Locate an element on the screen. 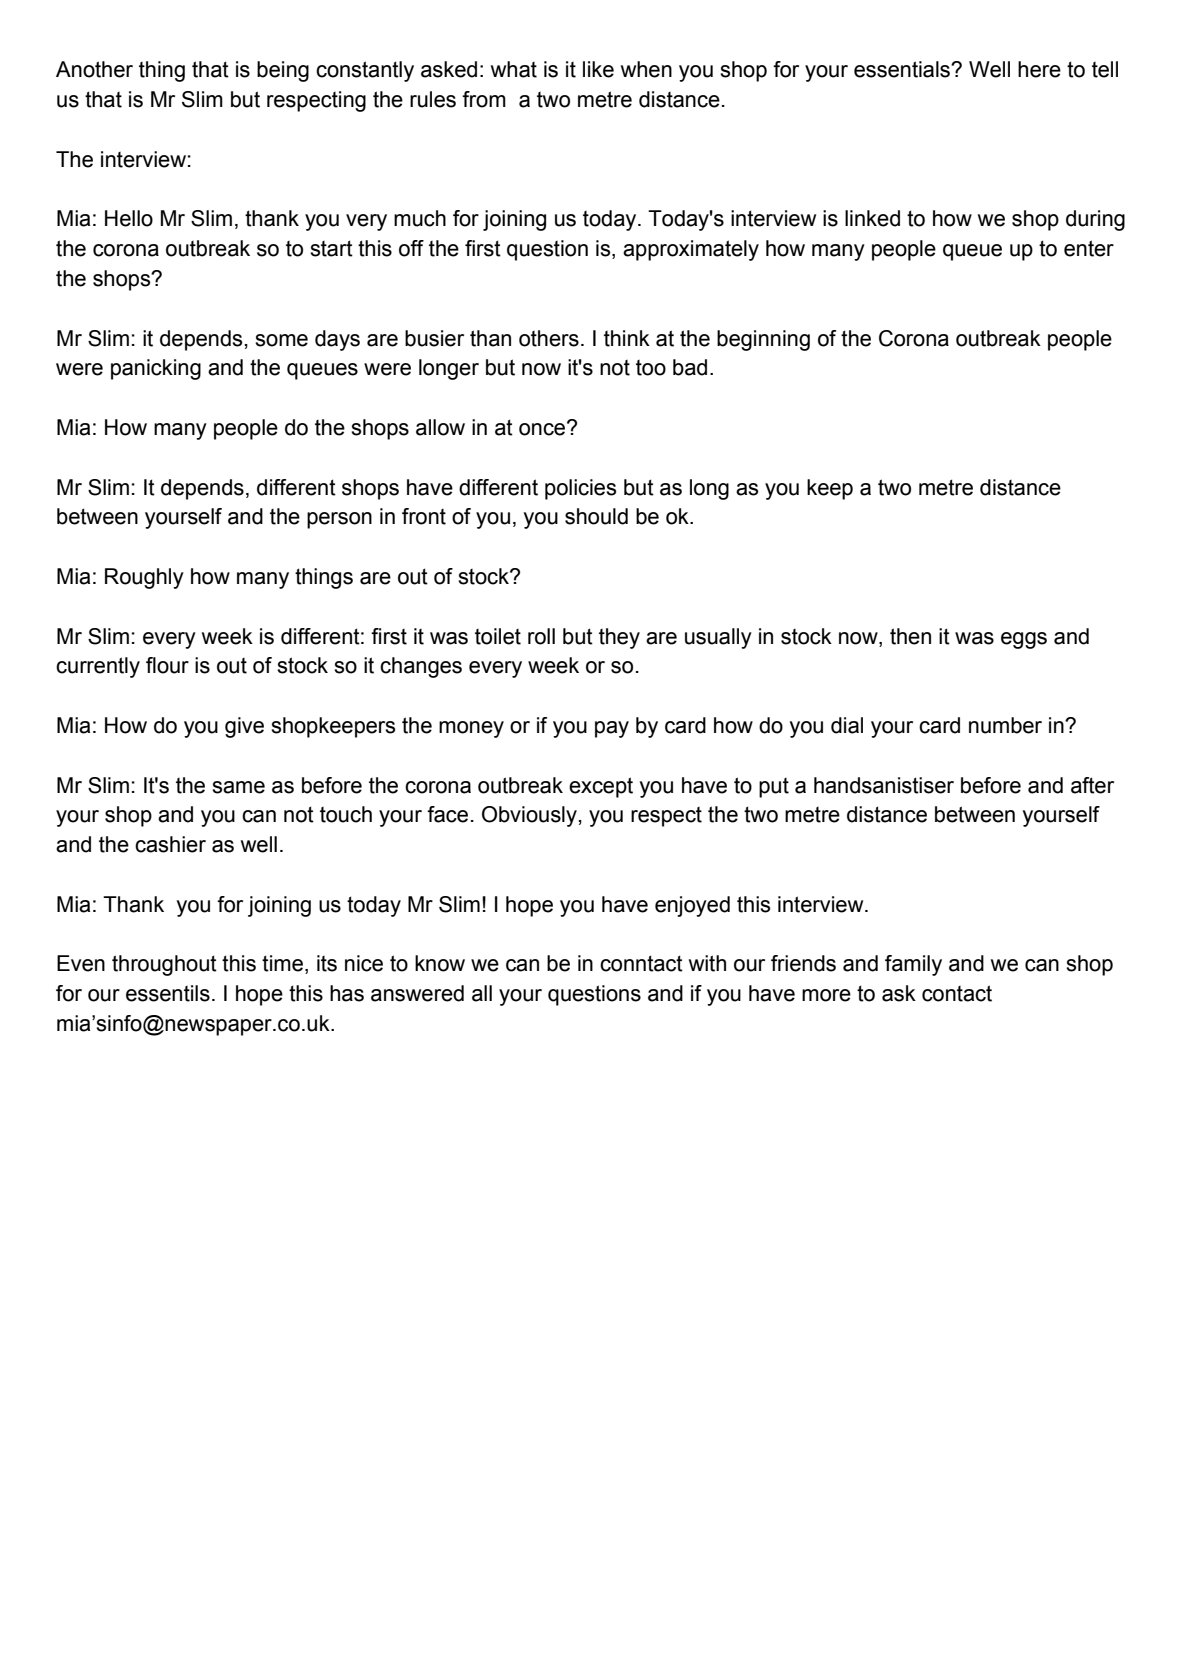 The width and height of the screenshot is (1183, 1673). enter is located at coordinates (1089, 248).
